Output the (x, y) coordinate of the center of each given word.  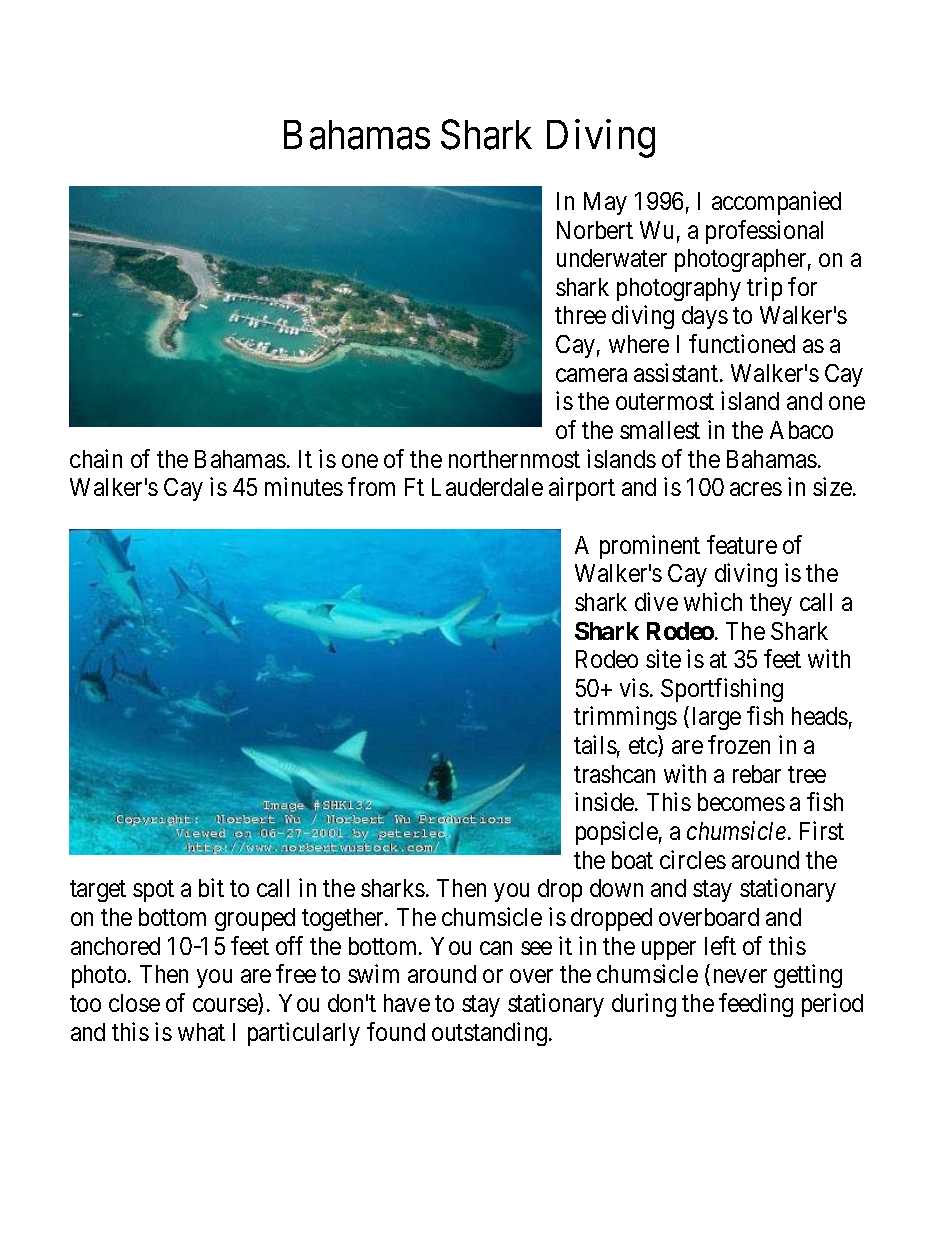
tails (595, 744)
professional (764, 232)
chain (96, 458)
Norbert (595, 230)
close (134, 1003)
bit (211, 887)
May (605, 203)
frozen (739, 744)
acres (756, 489)
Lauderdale (487, 487)
